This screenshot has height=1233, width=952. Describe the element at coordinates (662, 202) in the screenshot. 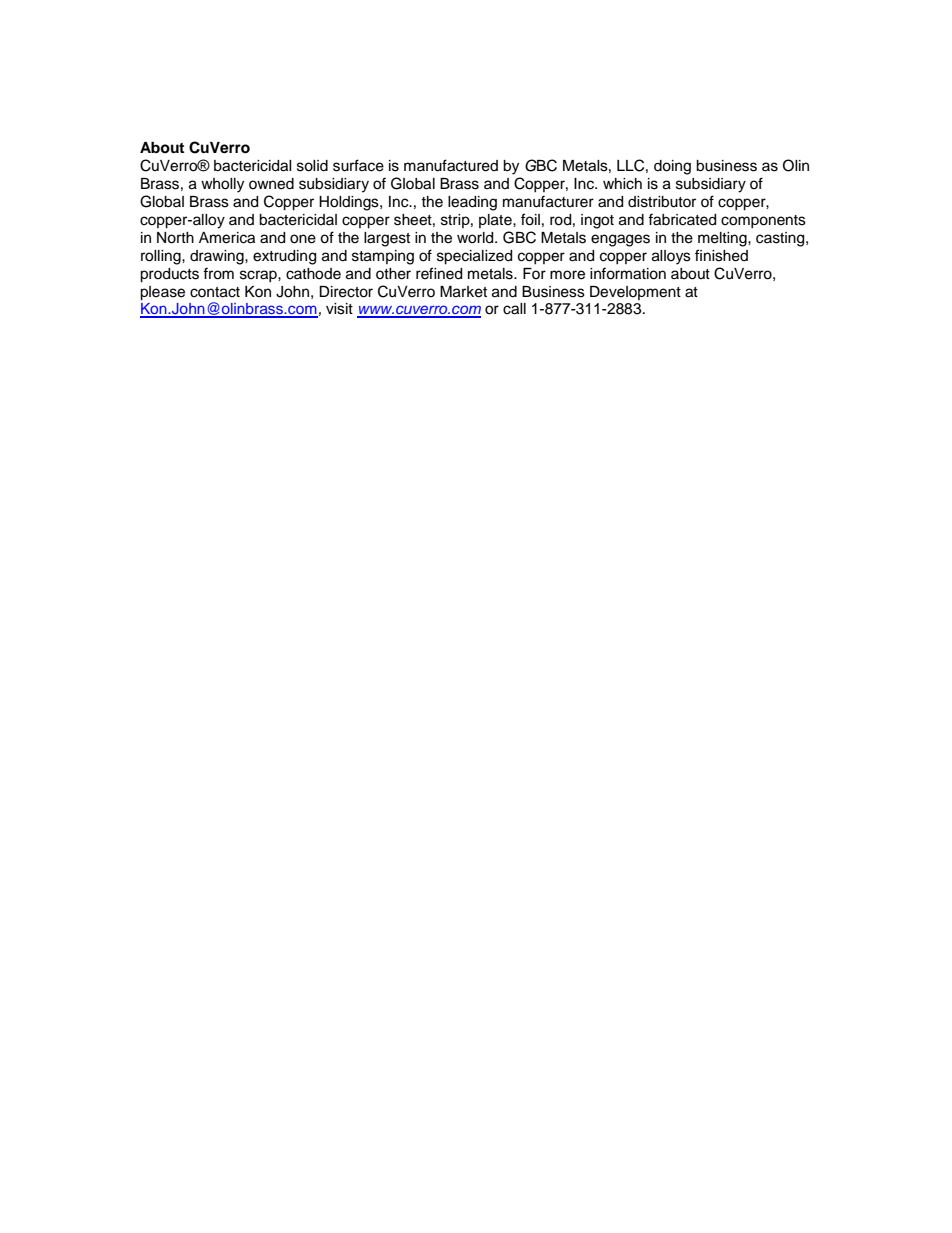

I see `distributor` at that location.
